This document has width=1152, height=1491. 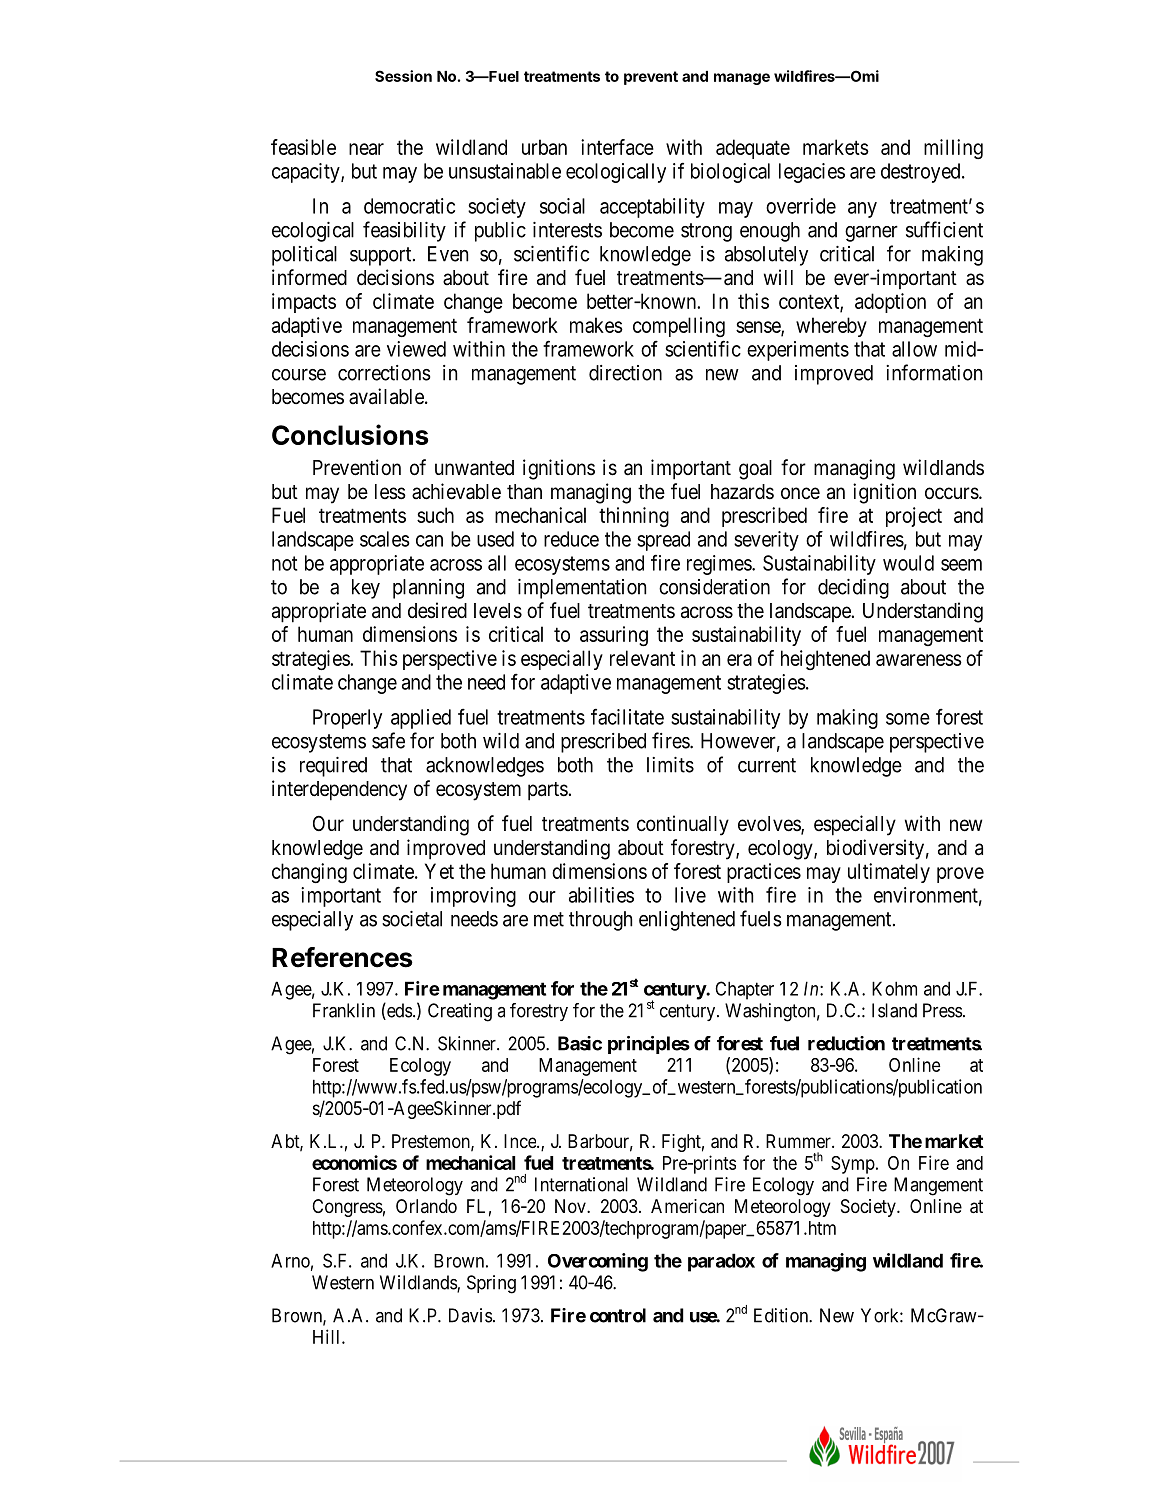 I want to click on interface, so click(x=617, y=147).
